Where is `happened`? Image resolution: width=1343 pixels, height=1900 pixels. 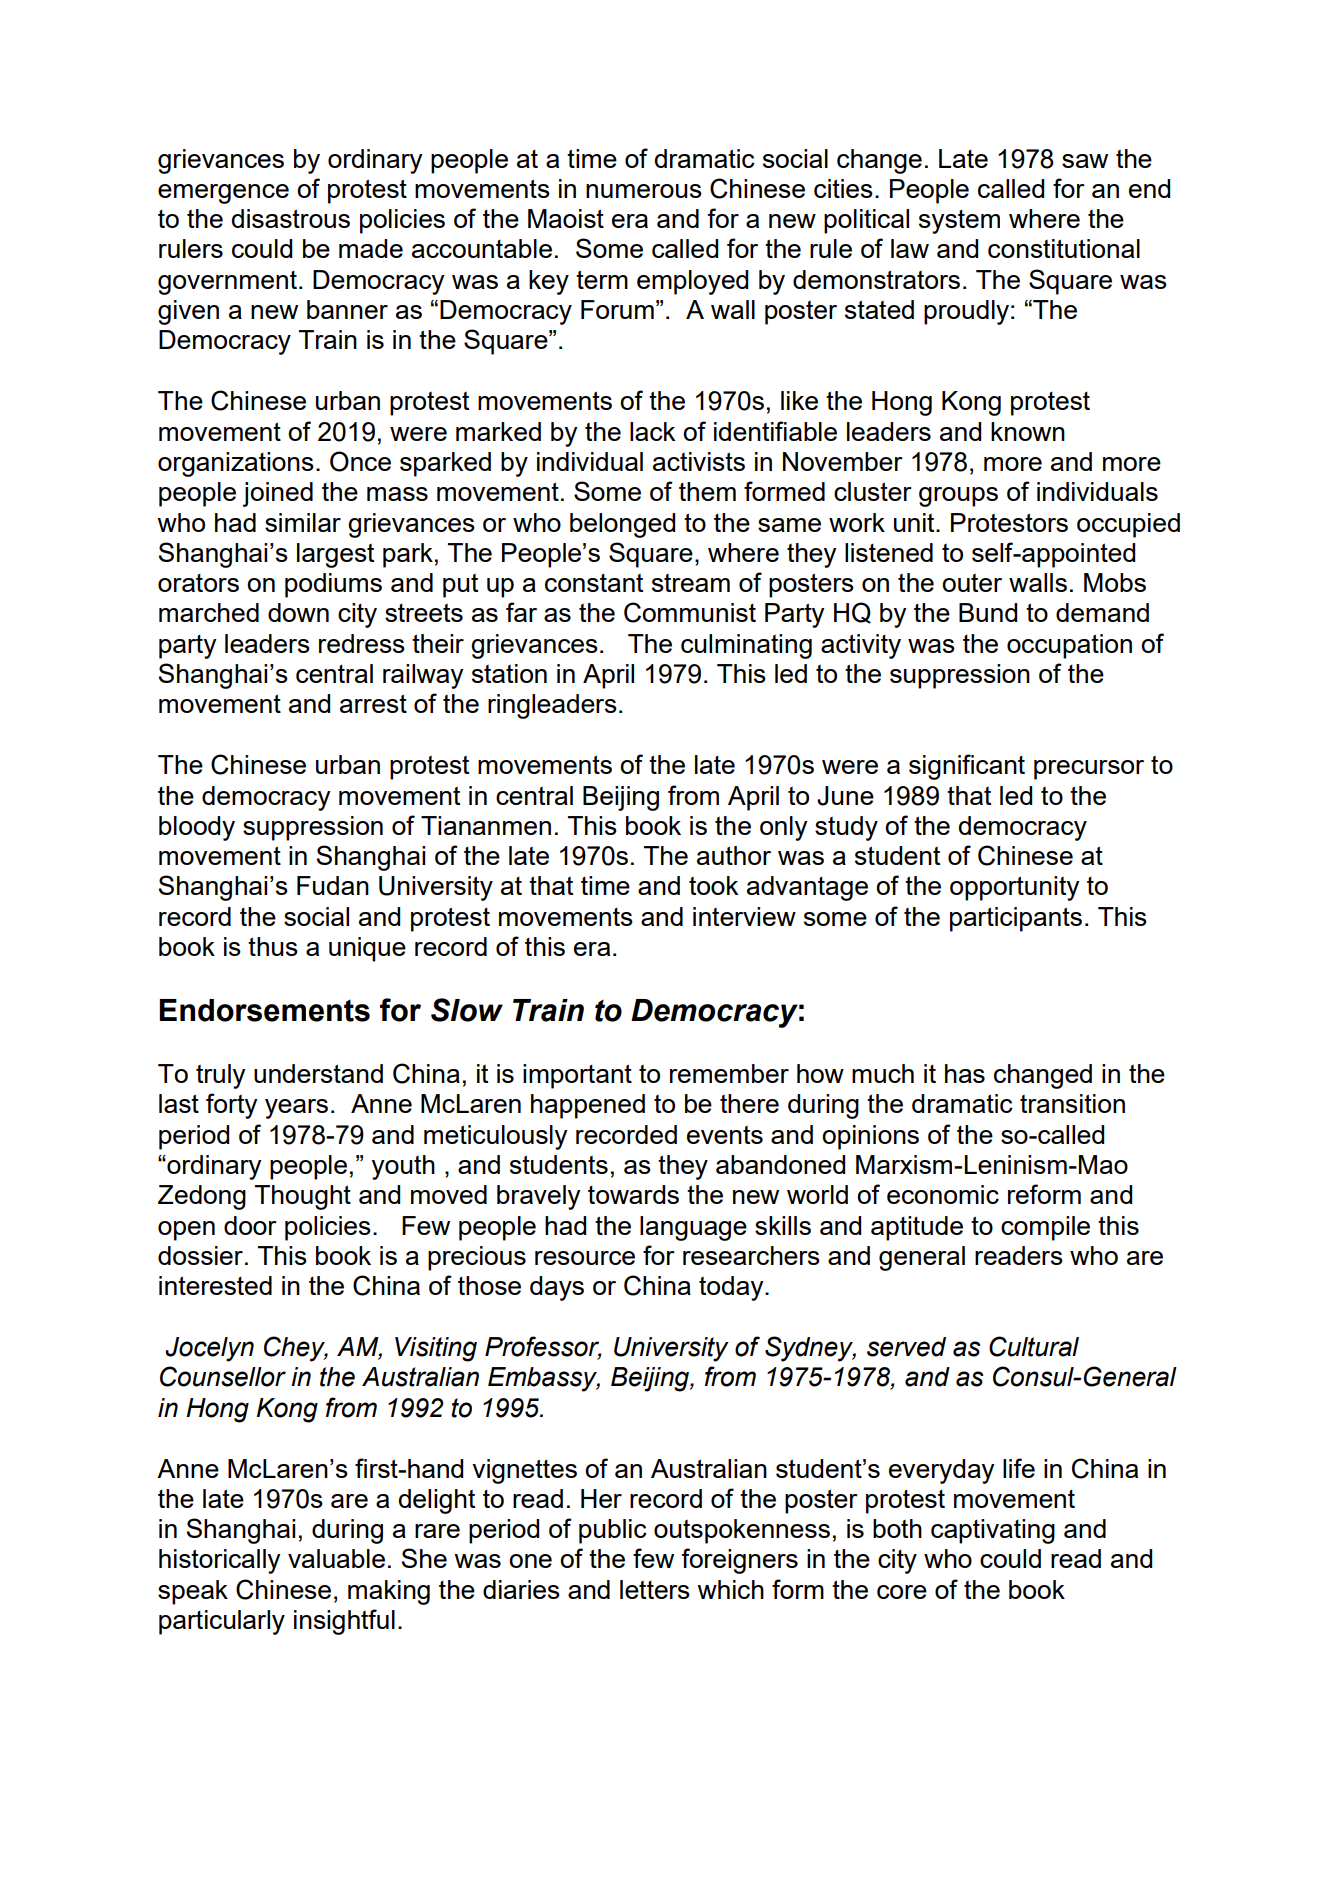
happened is located at coordinates (588, 1106).
